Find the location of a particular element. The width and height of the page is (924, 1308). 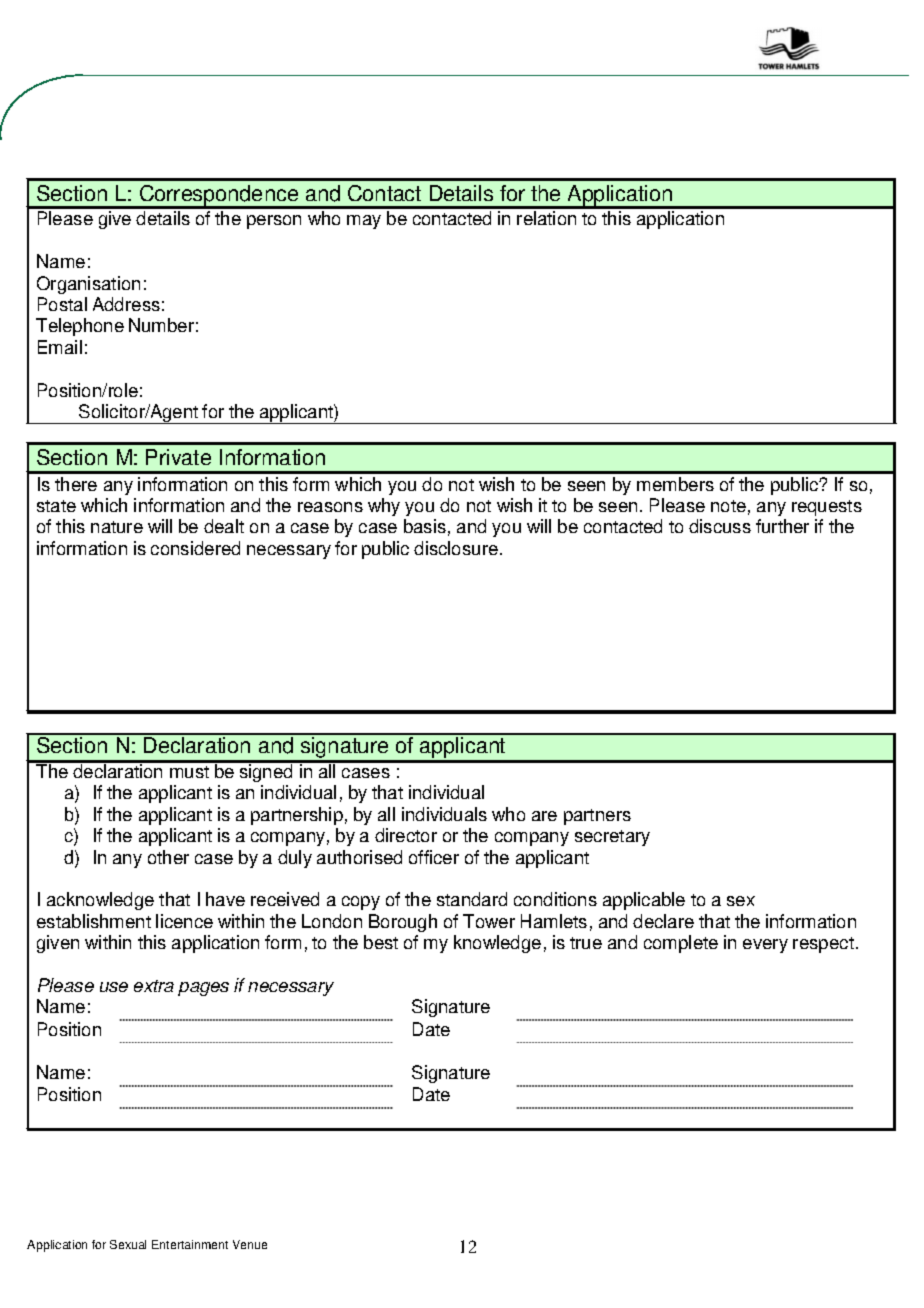

disclosure is located at coordinates (456, 548).
